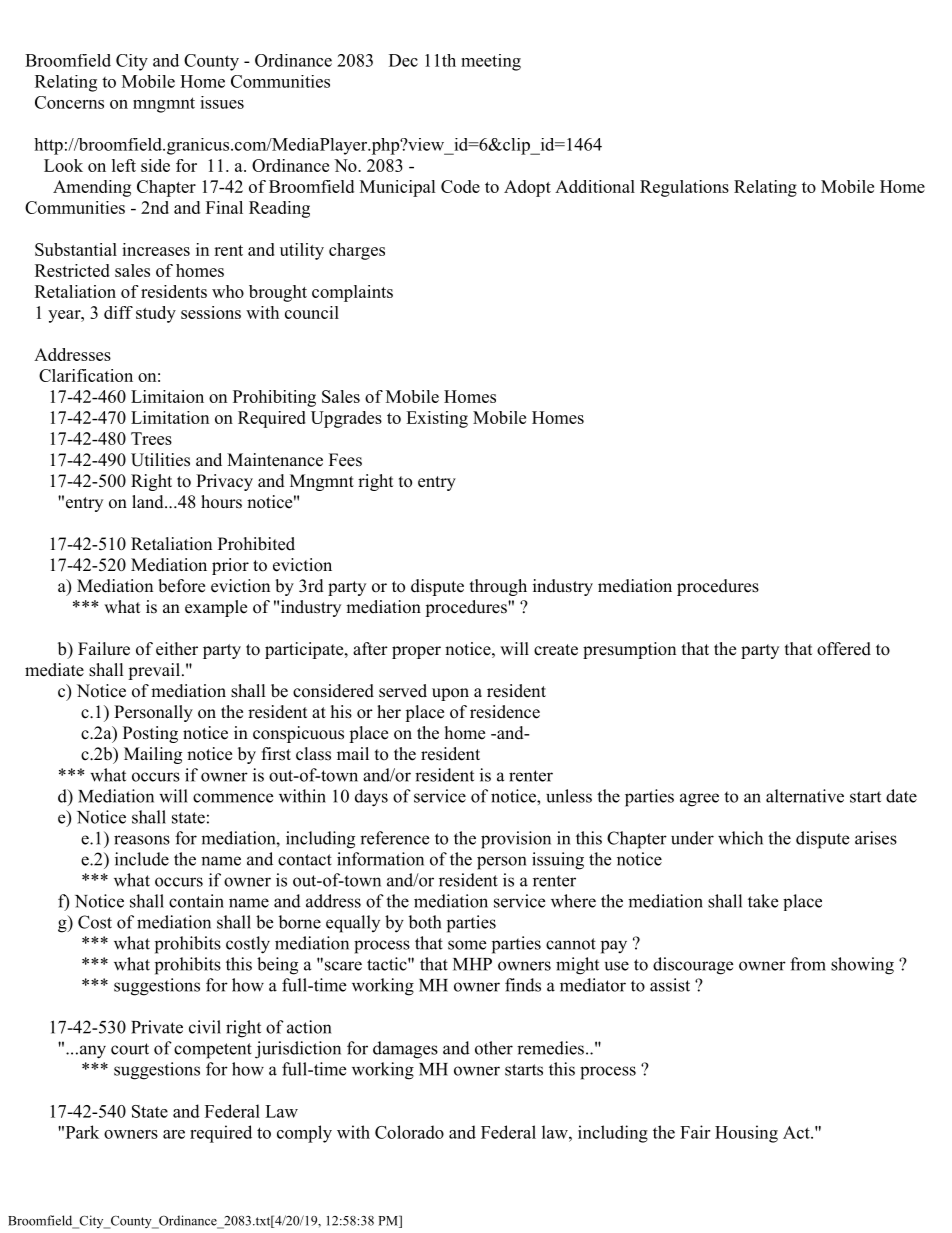 This image has height=1233, width=952. I want to click on Regulations, so click(684, 188).
